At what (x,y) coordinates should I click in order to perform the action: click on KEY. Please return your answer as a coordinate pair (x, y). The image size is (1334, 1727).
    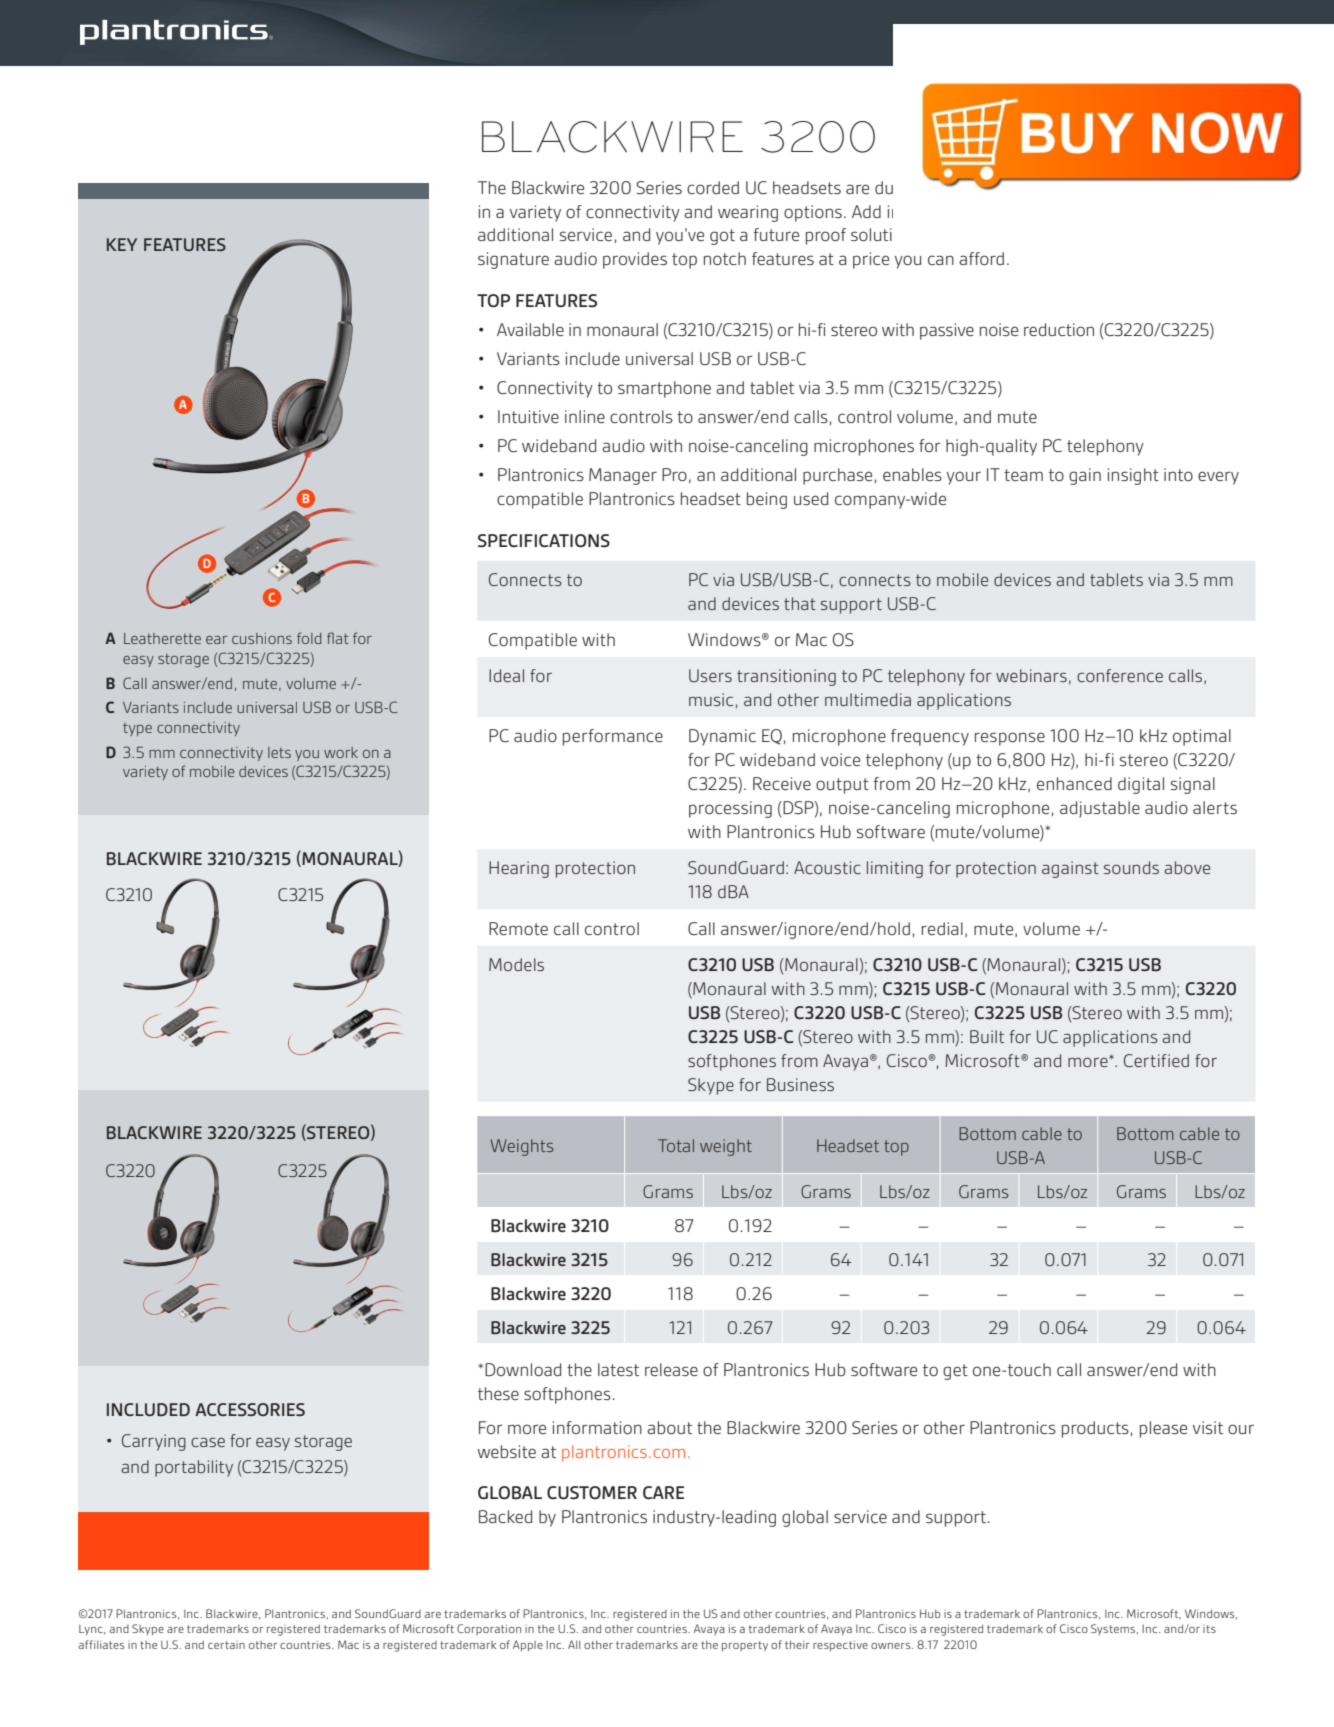
    Looking at the image, I should click on (122, 244).
